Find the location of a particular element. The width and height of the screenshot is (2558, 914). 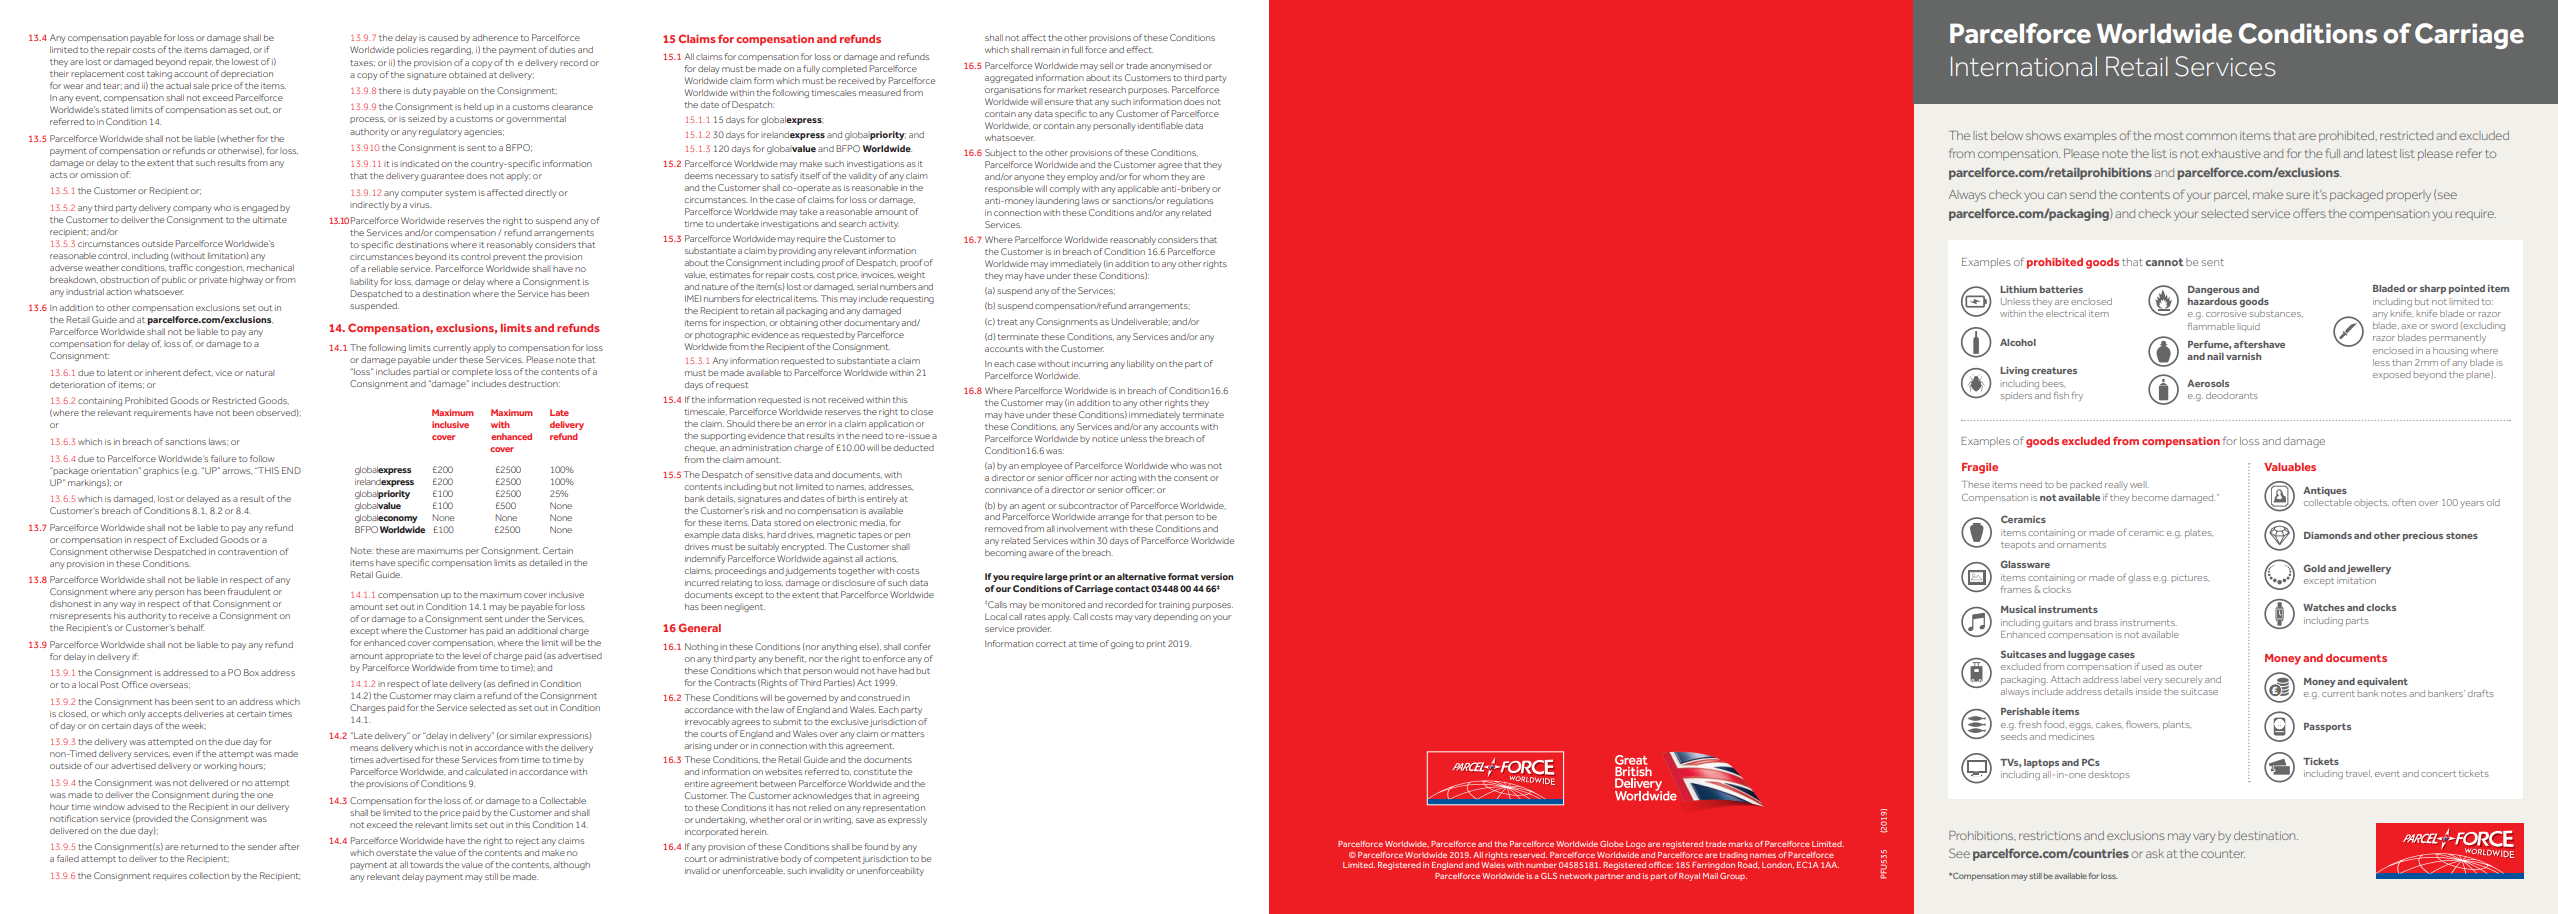

counter is located at coordinates (2223, 854).
